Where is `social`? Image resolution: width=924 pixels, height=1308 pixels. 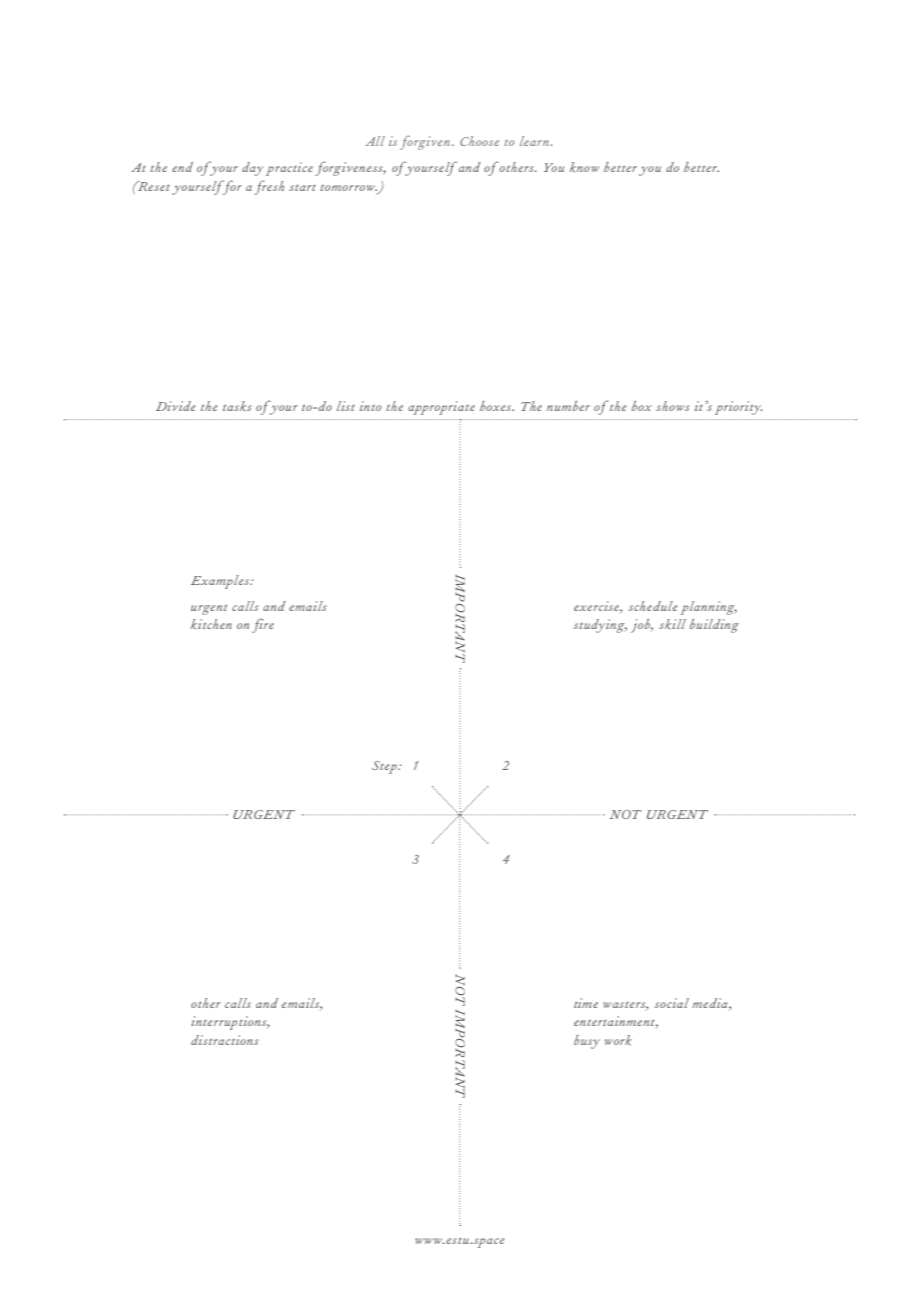
social is located at coordinates (672, 1003).
